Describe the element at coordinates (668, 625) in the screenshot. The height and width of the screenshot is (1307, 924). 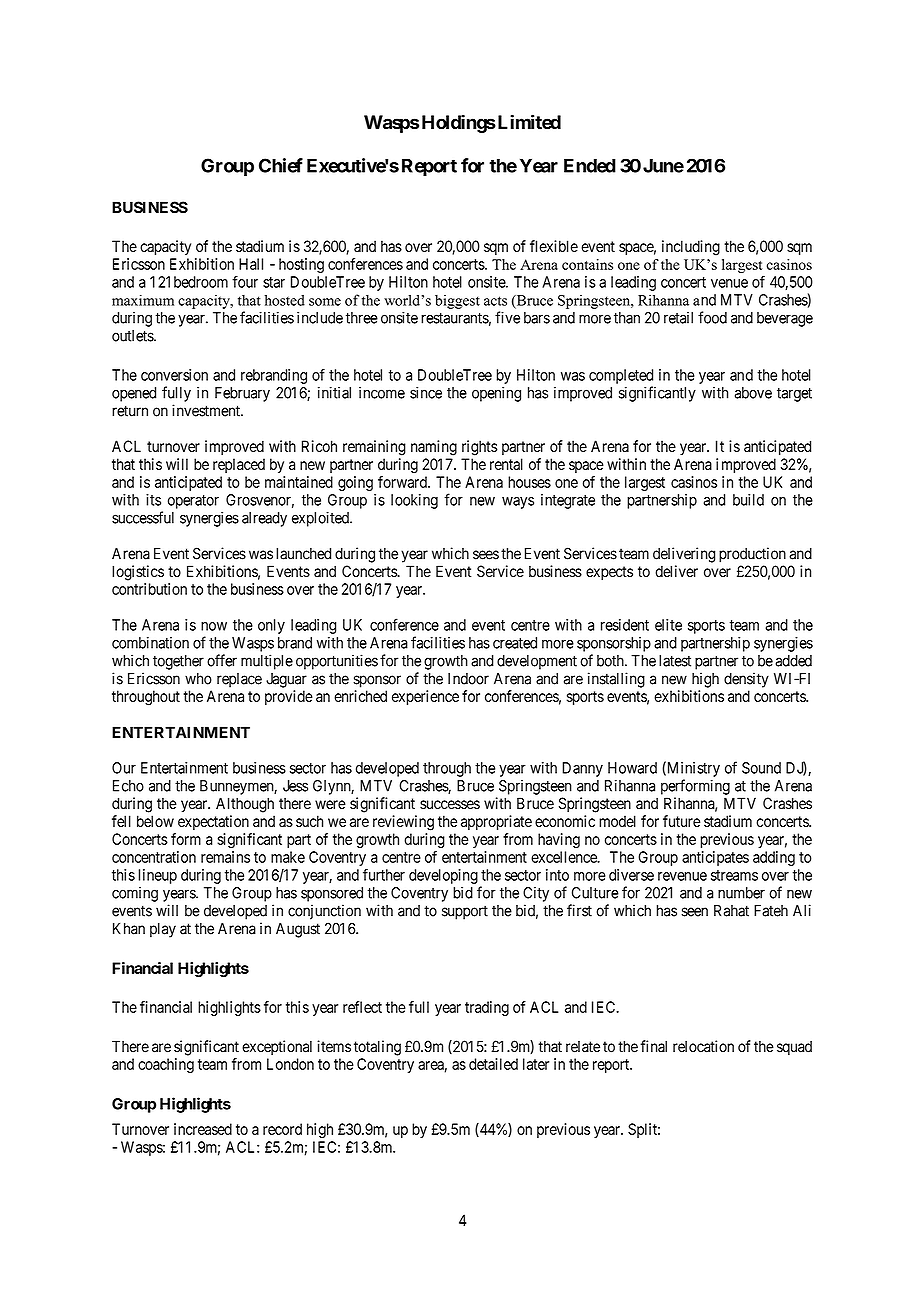
I see `elite` at that location.
